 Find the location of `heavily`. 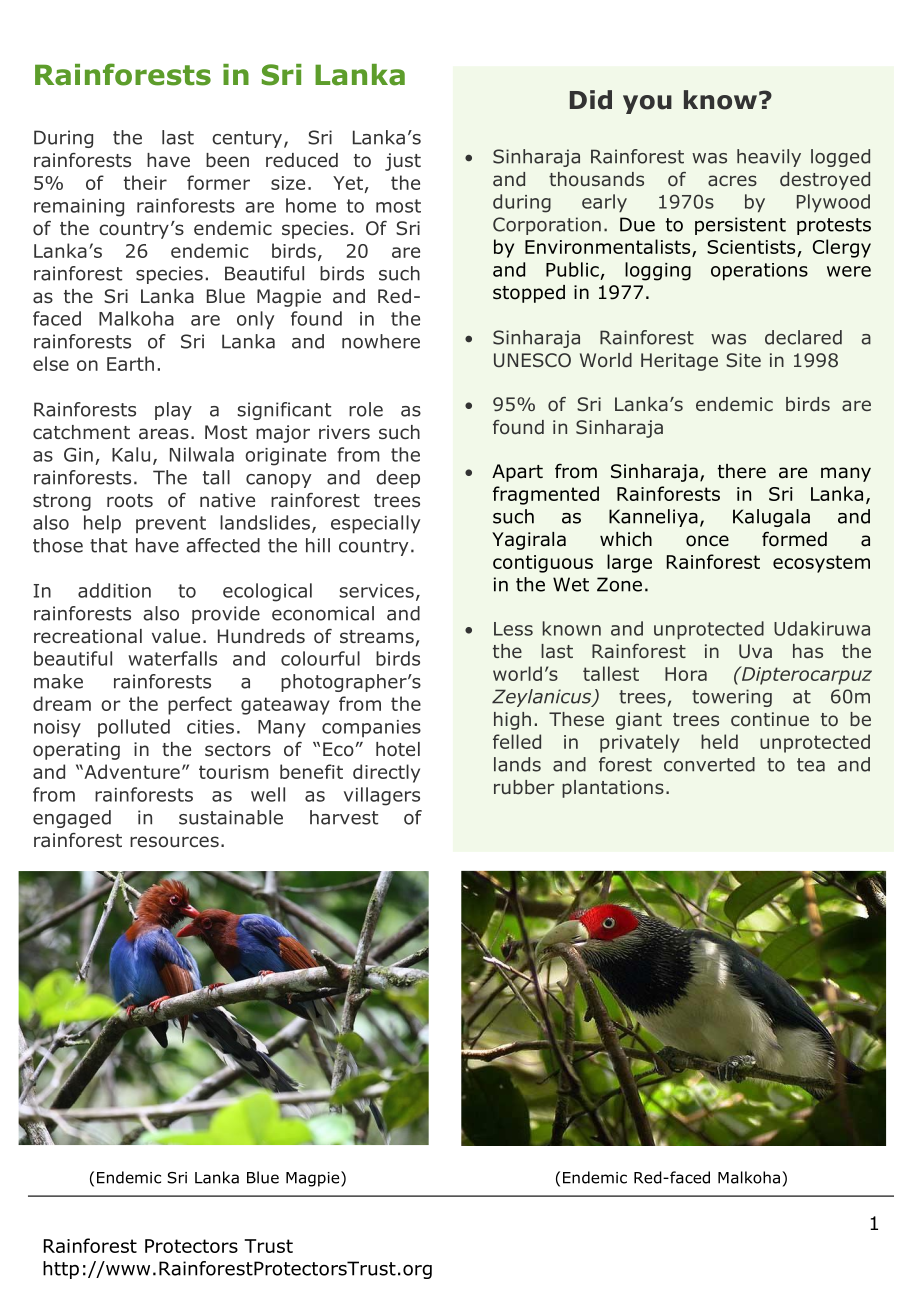

heavily is located at coordinates (769, 158).
